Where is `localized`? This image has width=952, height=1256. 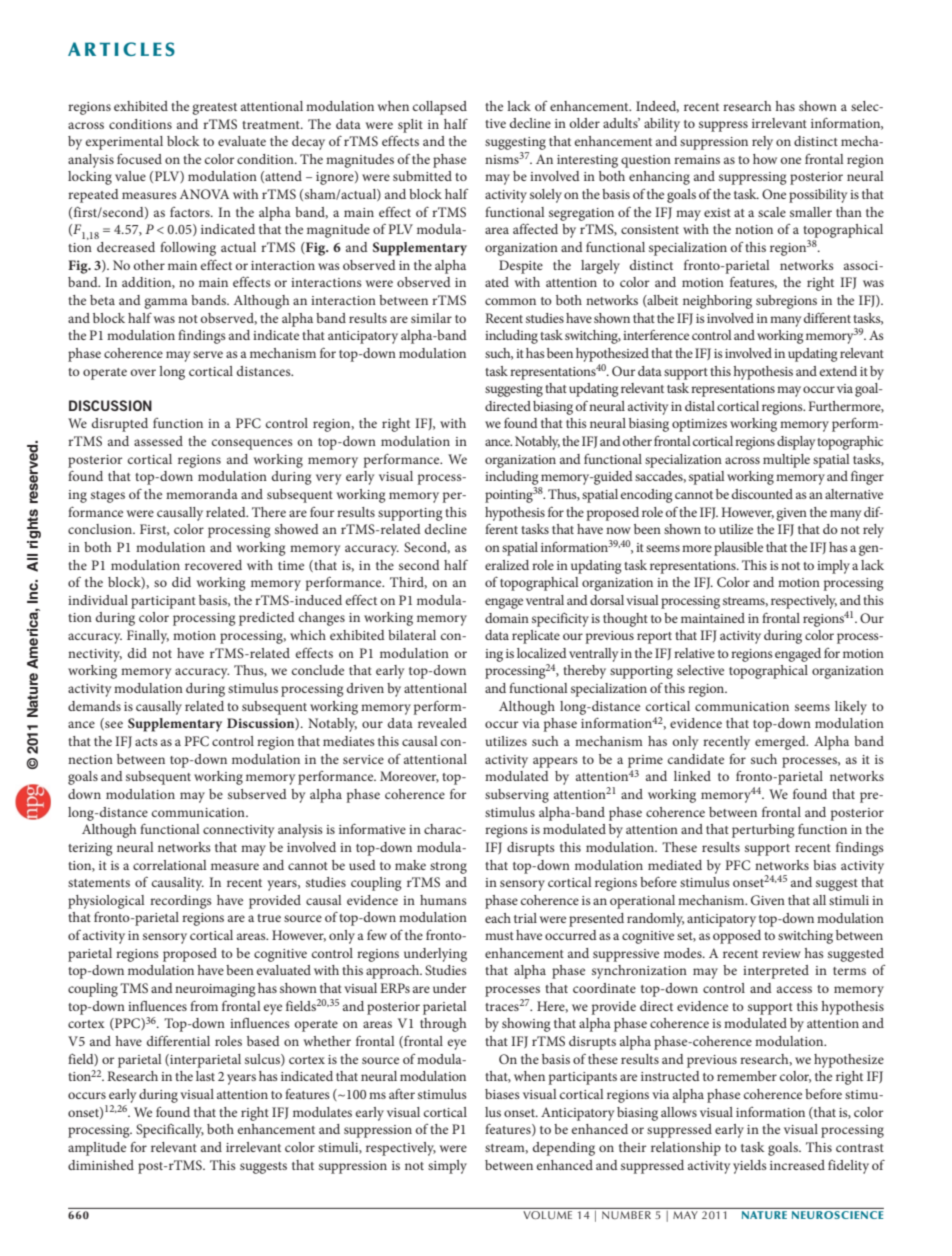
localized is located at coordinates (542, 653).
